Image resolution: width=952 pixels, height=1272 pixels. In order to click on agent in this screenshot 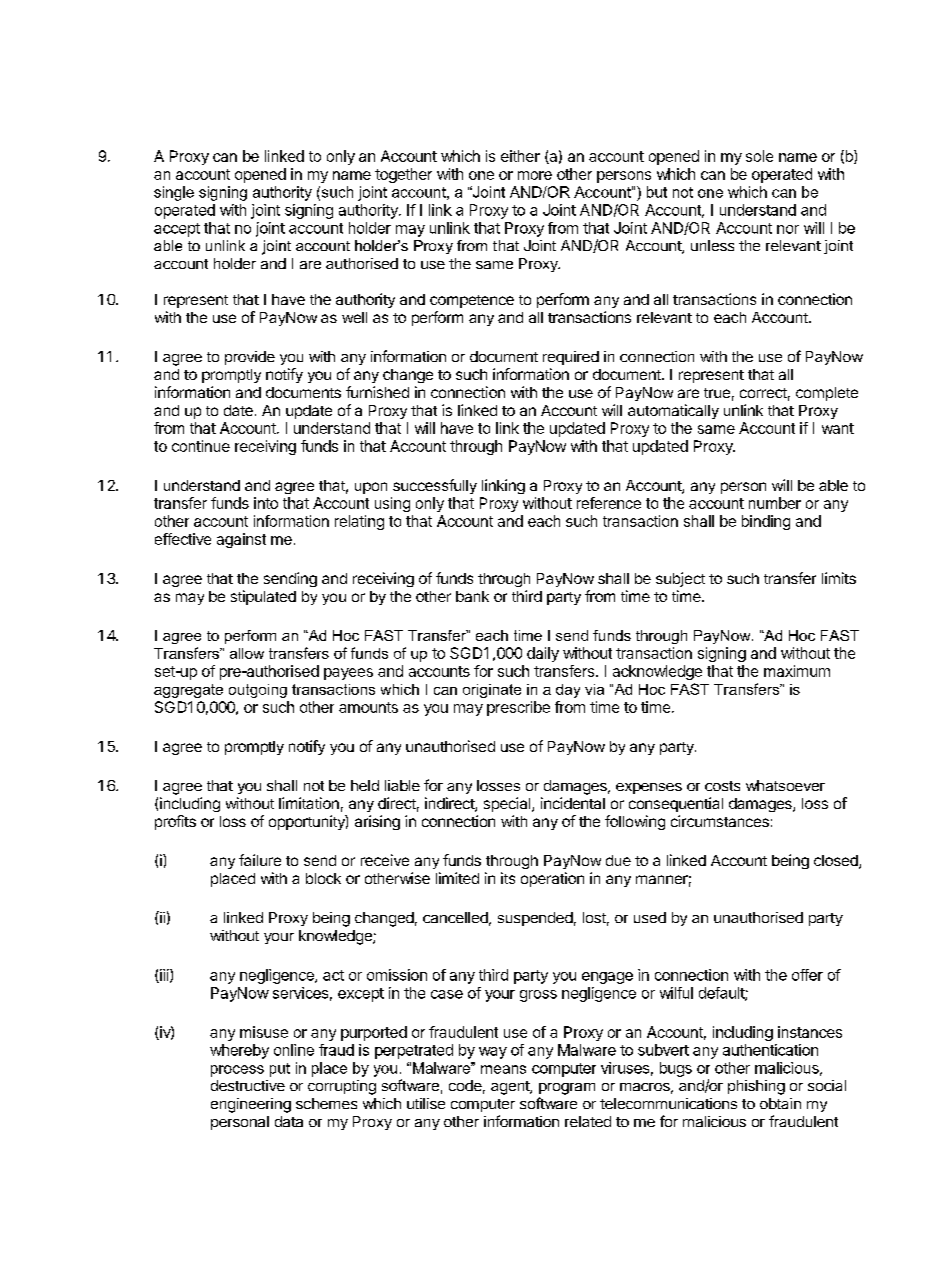, I will do `click(511, 1088)`.
